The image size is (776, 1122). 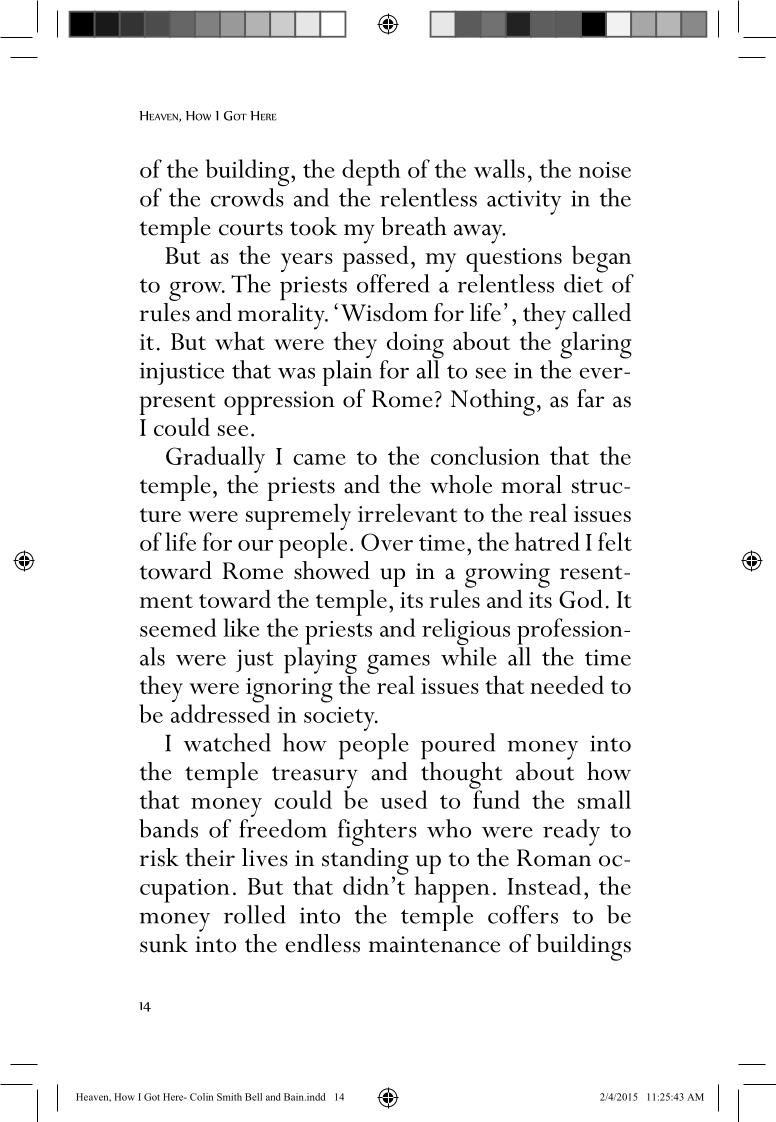 What do you see at coordinates (590, 398) in the screenshot?
I see `far` at bounding box center [590, 398].
